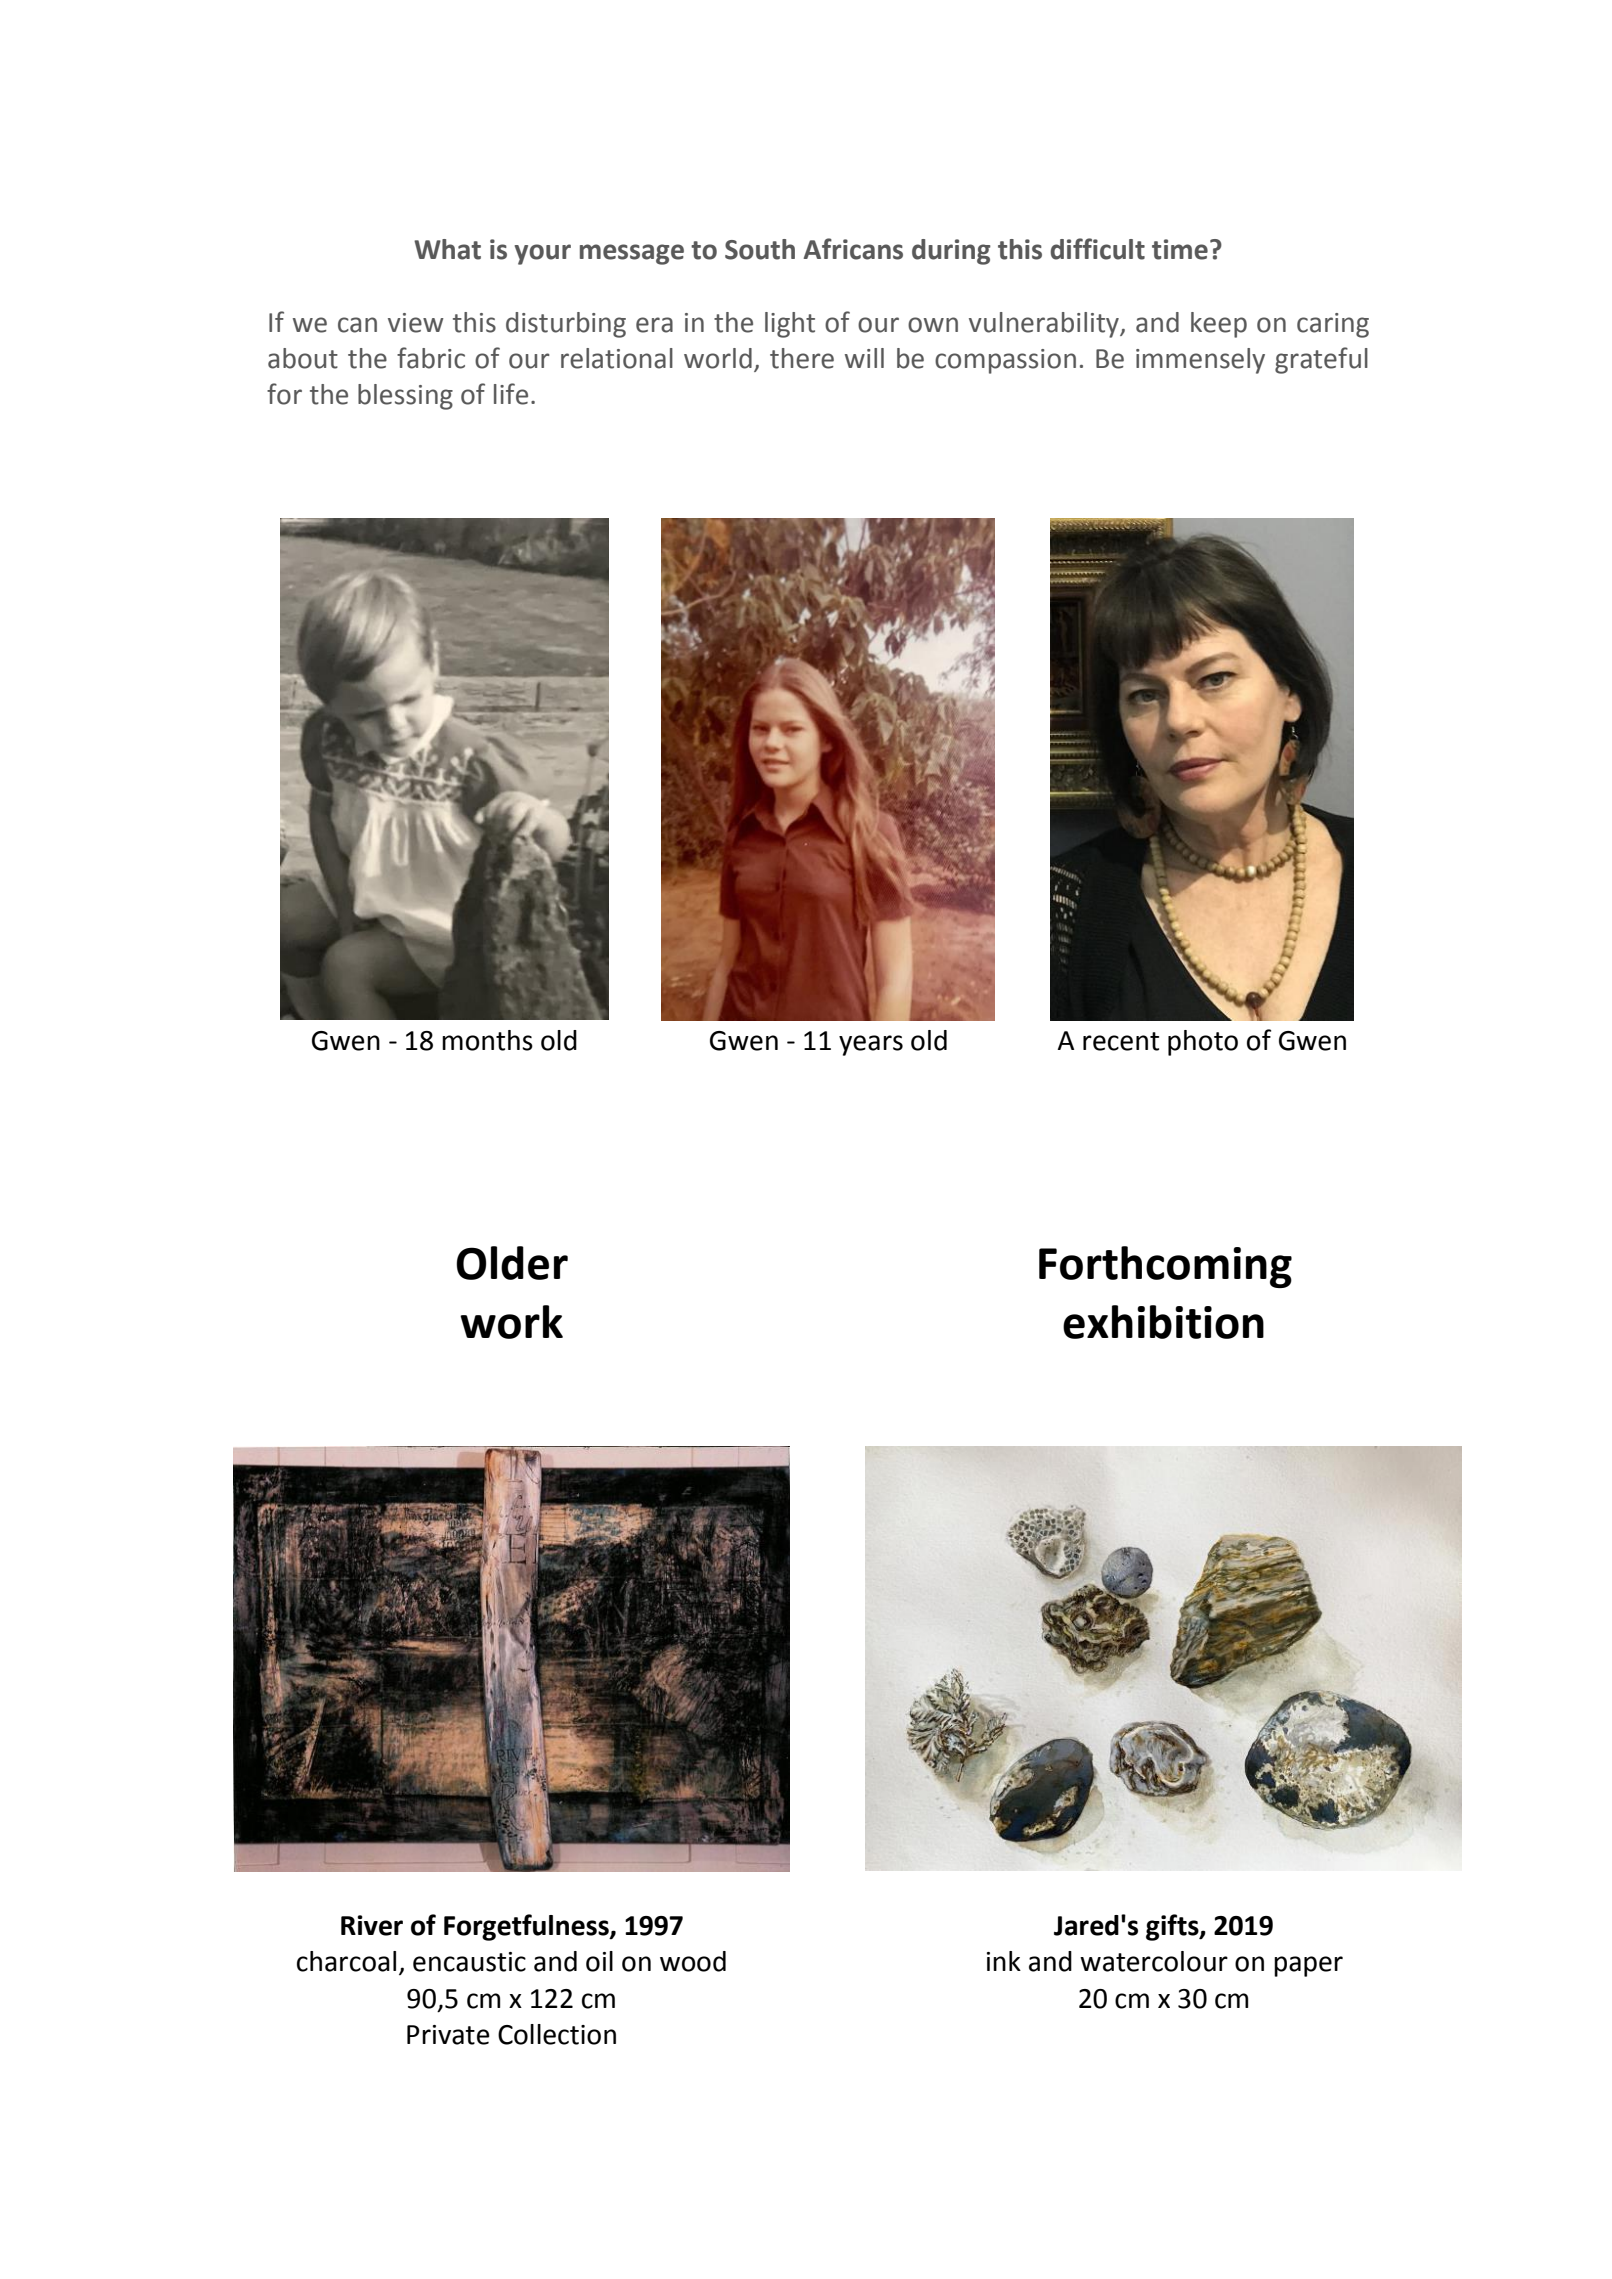 The height and width of the screenshot is (2279, 1612). What do you see at coordinates (487, 1040) in the screenshot?
I see `months` at bounding box center [487, 1040].
